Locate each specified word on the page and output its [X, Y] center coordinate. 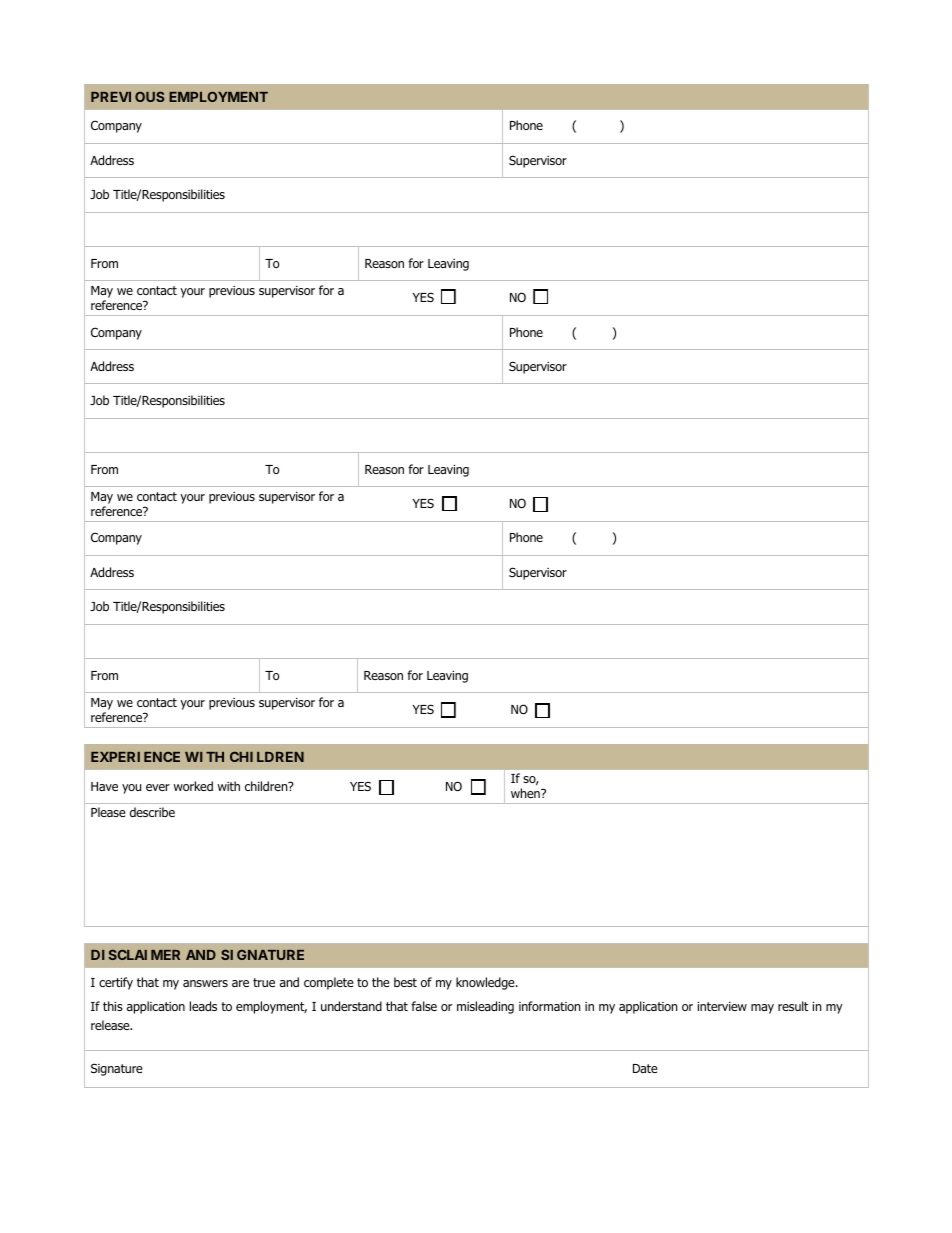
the [381, 982]
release [111, 1025]
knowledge [486, 983]
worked [193, 786]
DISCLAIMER [135, 954]
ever [158, 787]
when [526, 793]
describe [152, 812]
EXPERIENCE [135, 756]
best [405, 982]
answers [205, 983]
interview [722, 1006]
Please [108, 812]
